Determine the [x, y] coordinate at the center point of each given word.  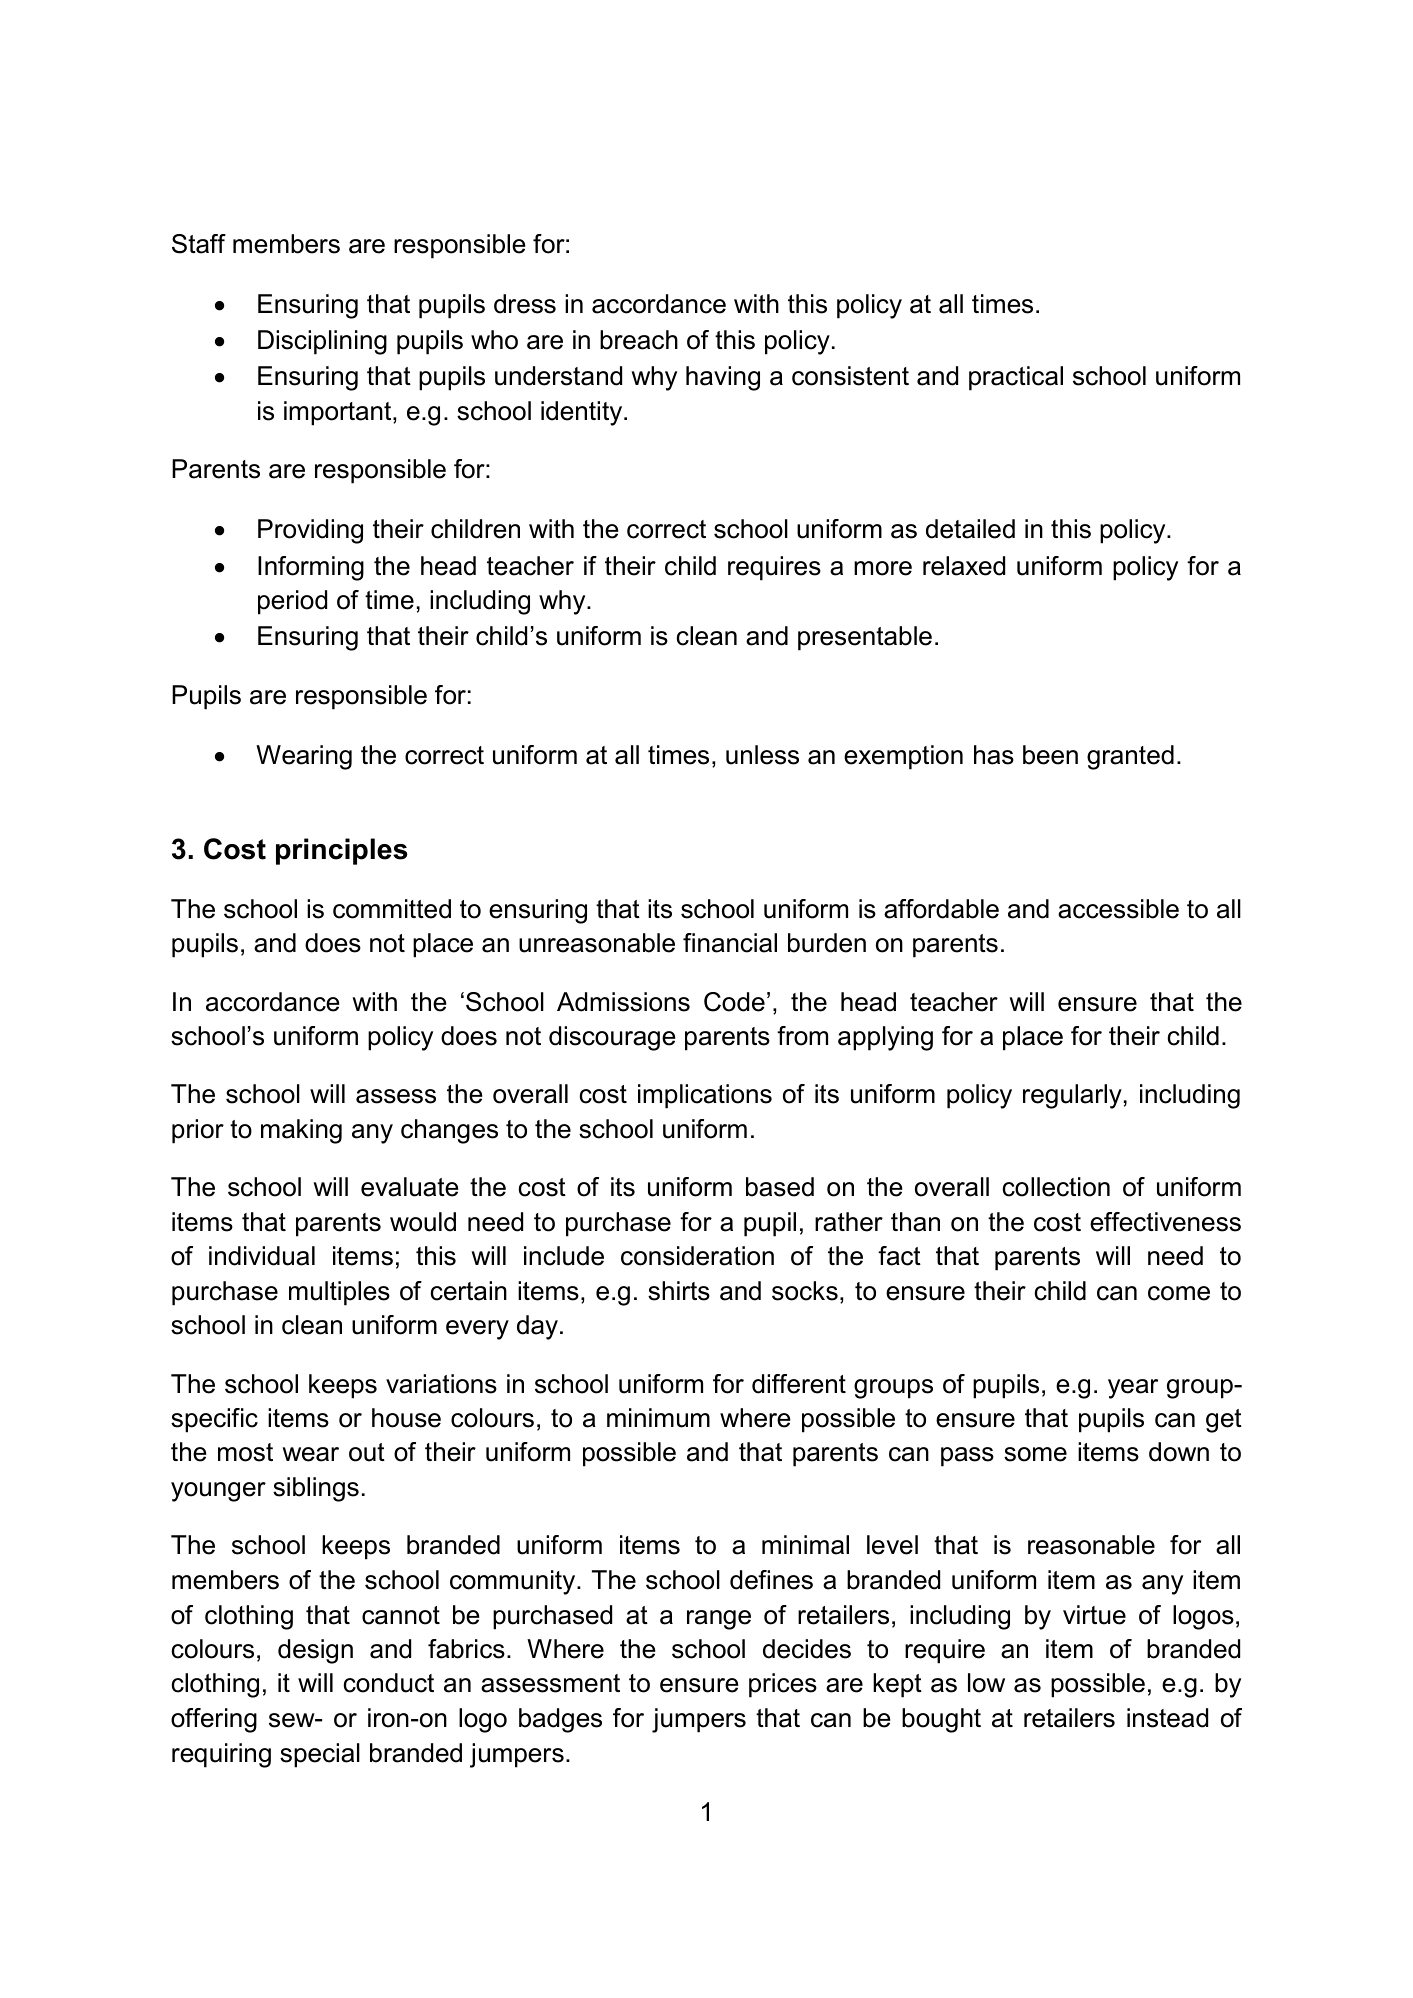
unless [762, 755]
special [320, 1755]
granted [1130, 757]
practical [1016, 378]
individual [262, 1256]
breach [639, 340]
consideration [697, 1256]
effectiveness [1165, 1222]
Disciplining [322, 342]
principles [341, 851]
